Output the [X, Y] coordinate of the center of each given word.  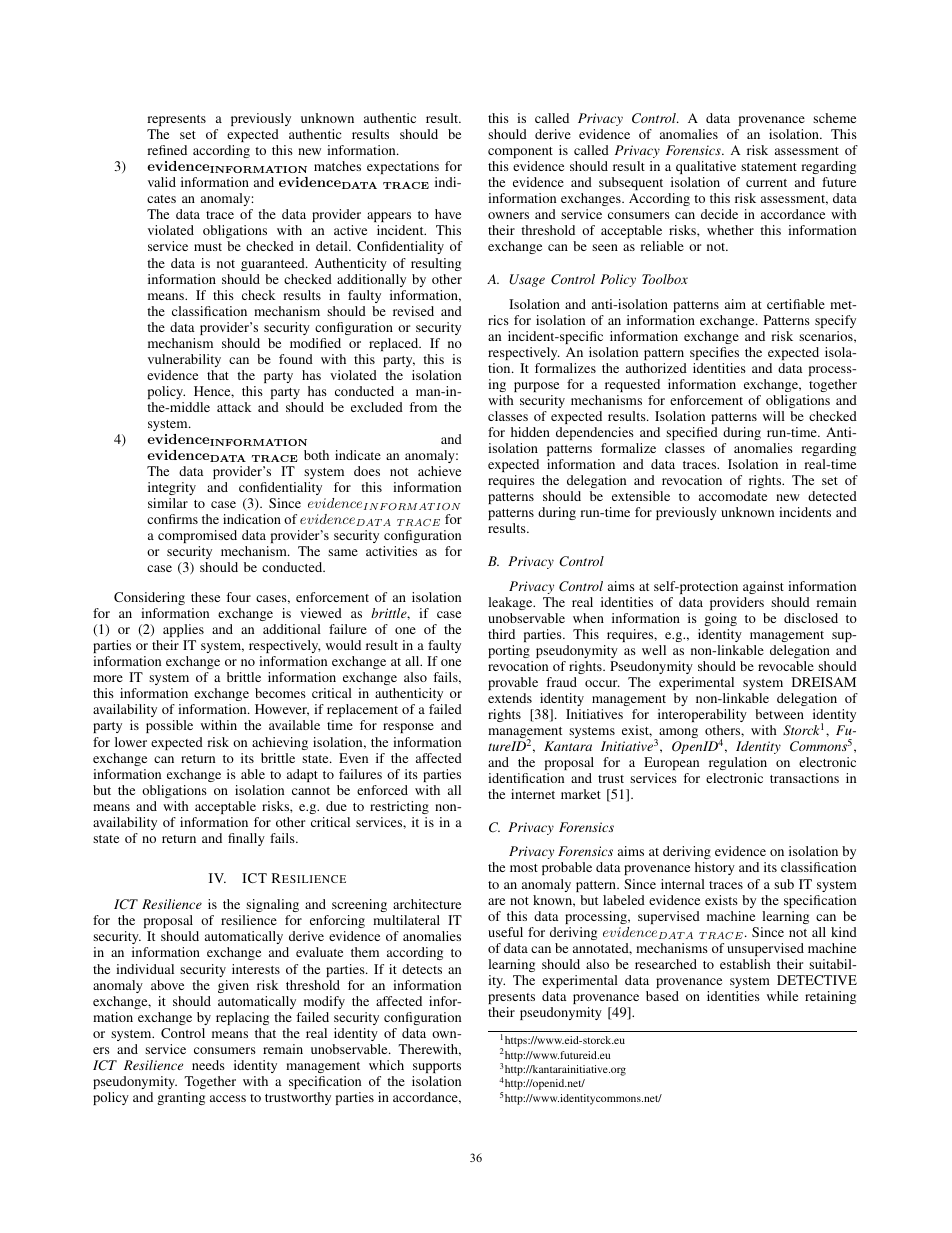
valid [162, 182]
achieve [439, 471]
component [520, 152]
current [766, 183]
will [774, 416]
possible [169, 726]
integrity [172, 488]
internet [533, 794]
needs [208, 1065]
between [779, 714]
